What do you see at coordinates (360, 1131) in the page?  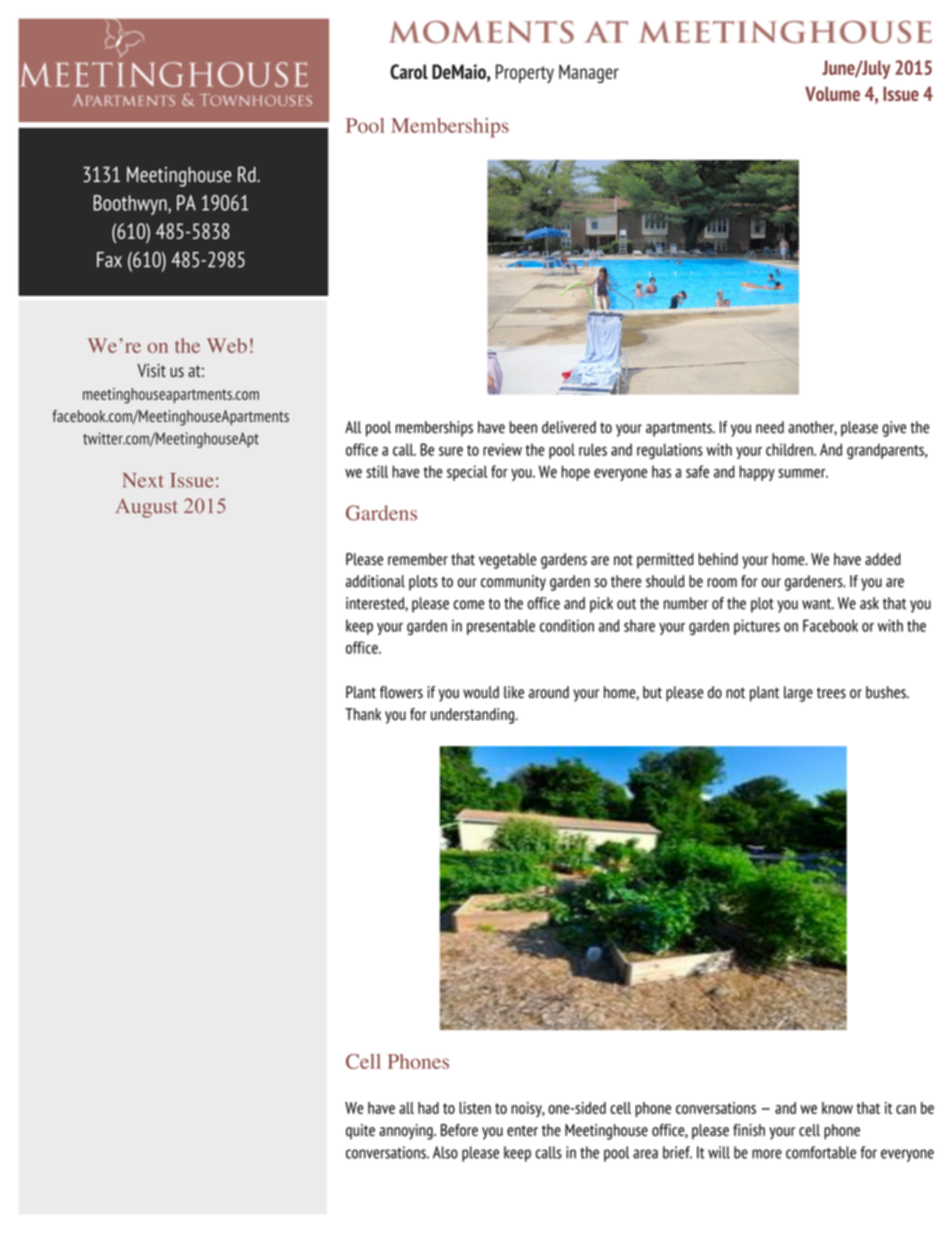 I see `quite` at bounding box center [360, 1131].
